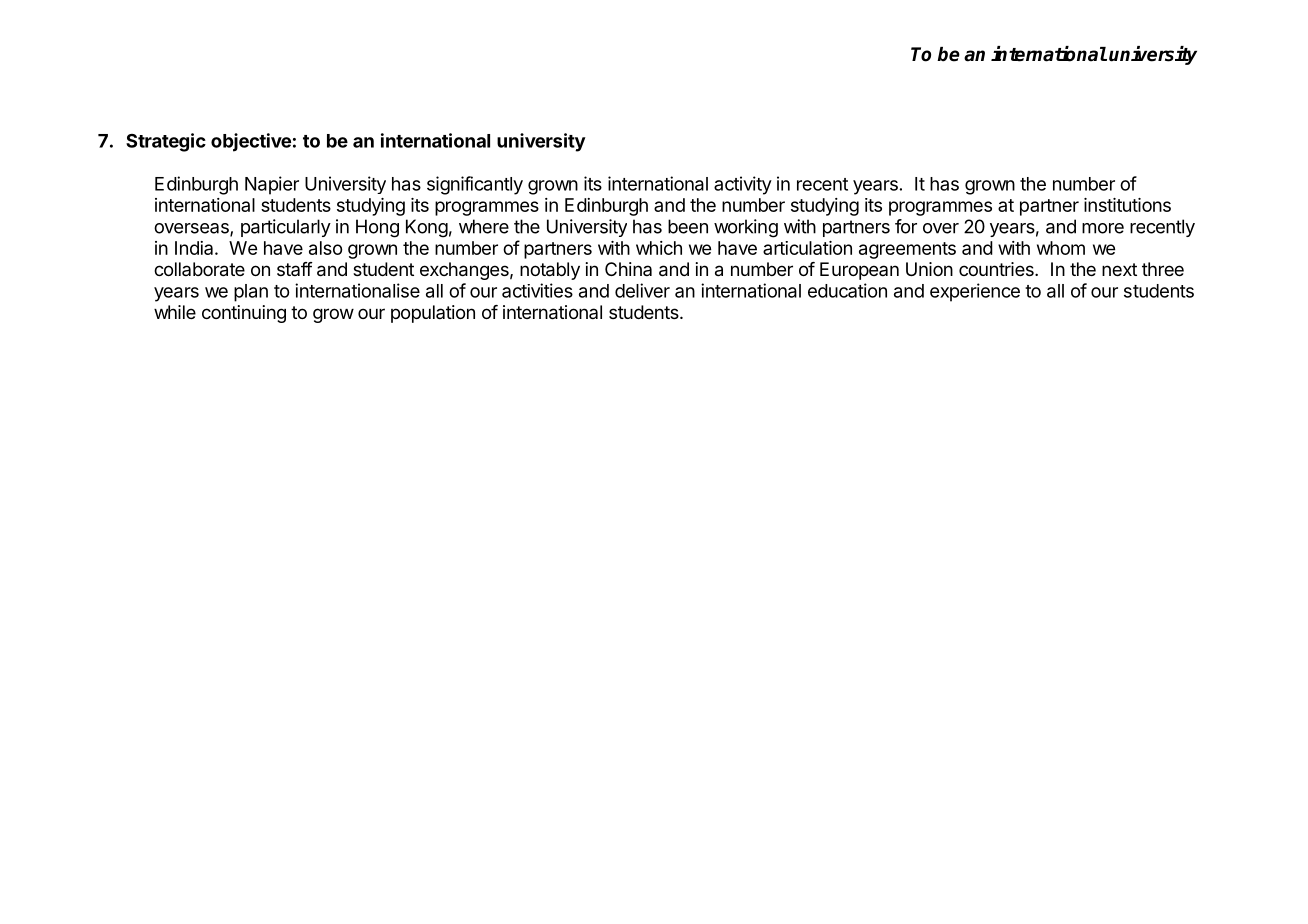  Describe the element at coordinates (743, 185) in the page. I see `activity` at that location.
